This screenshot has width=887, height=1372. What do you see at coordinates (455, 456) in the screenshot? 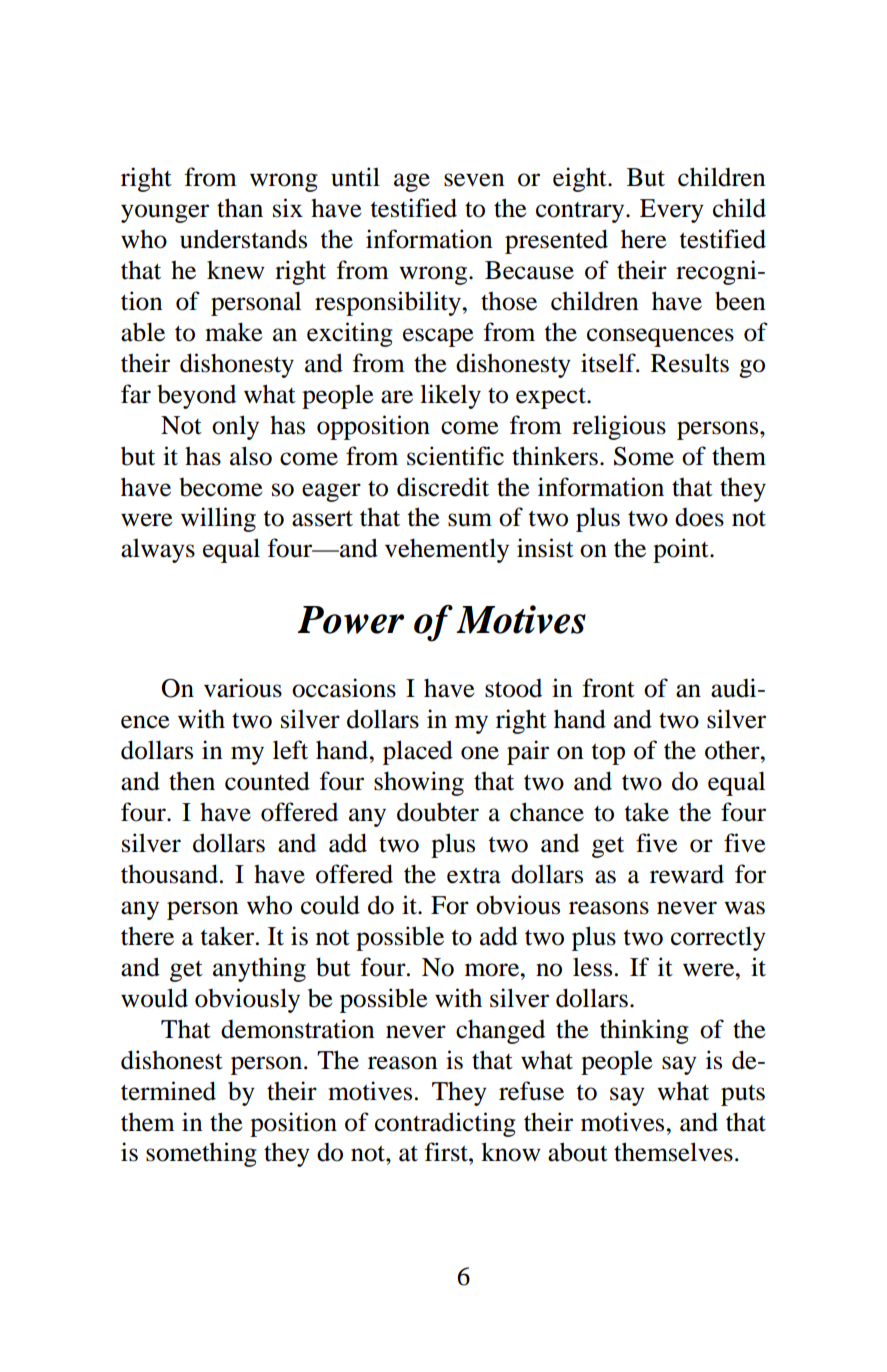
I see `scientific` at bounding box center [455, 456].
